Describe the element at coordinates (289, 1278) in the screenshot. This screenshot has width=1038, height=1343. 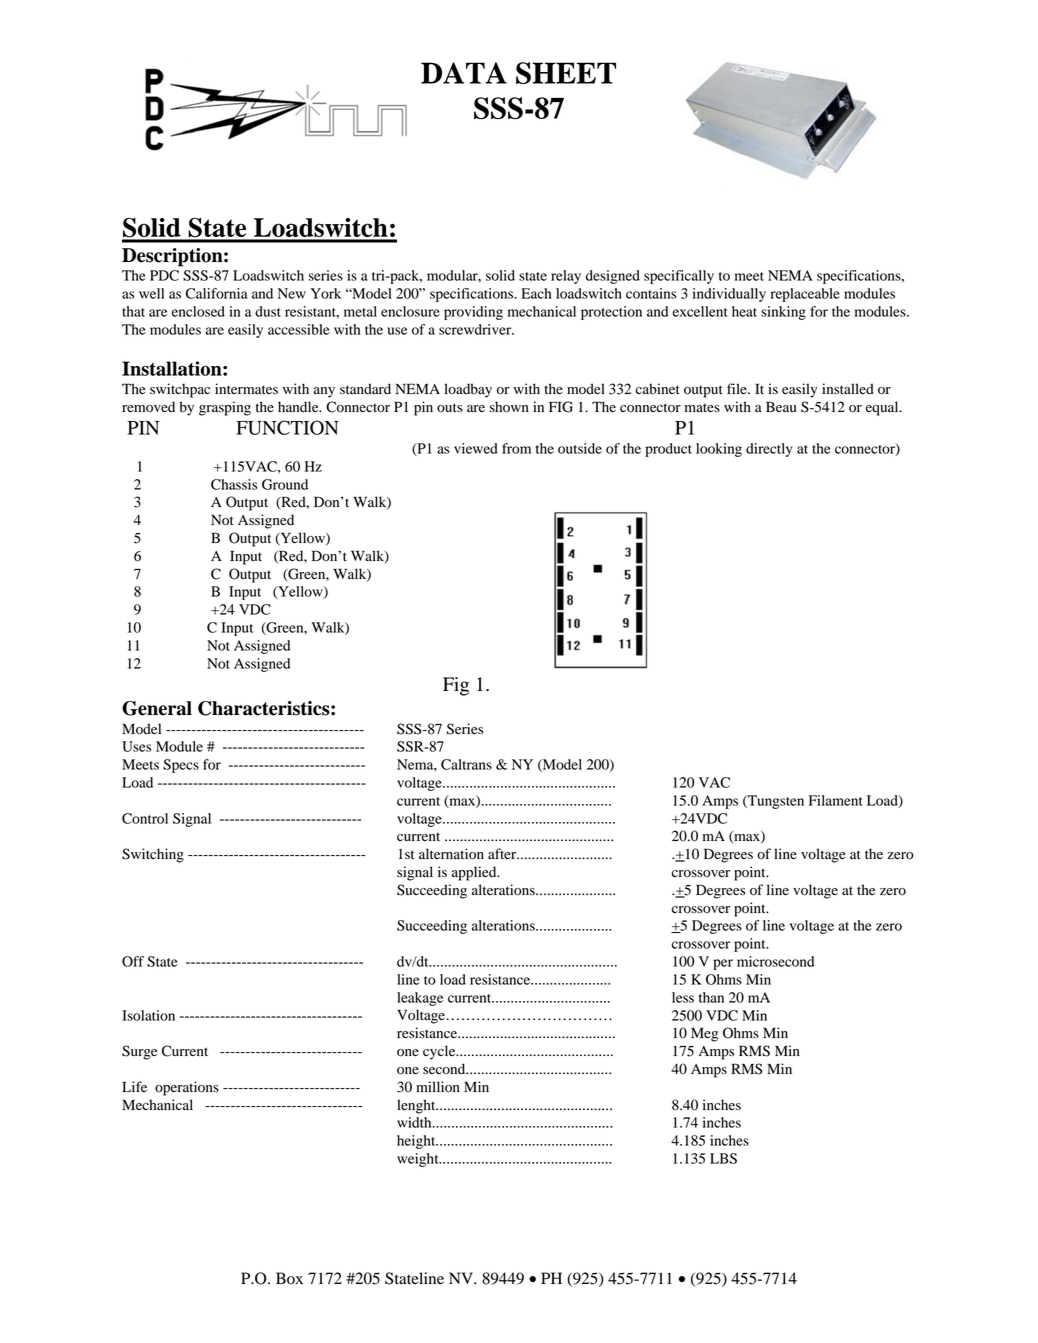
I see `Box` at that location.
